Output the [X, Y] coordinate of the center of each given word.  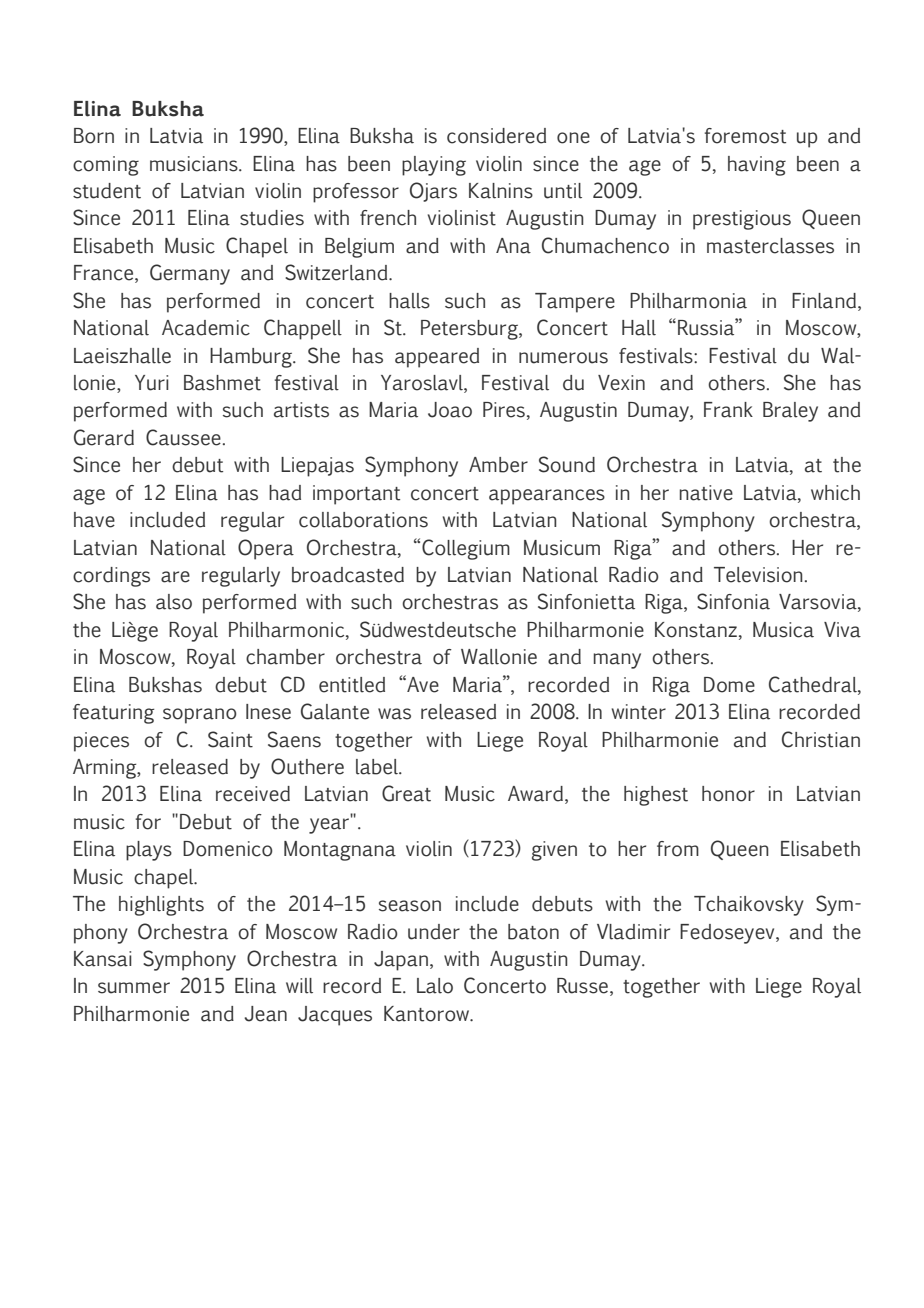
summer [134, 988]
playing [434, 166]
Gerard [104, 437]
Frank [728, 410]
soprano [199, 716]
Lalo [435, 986]
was [394, 714]
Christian [821, 739]
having [757, 166]
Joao [450, 410]
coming [106, 166]
